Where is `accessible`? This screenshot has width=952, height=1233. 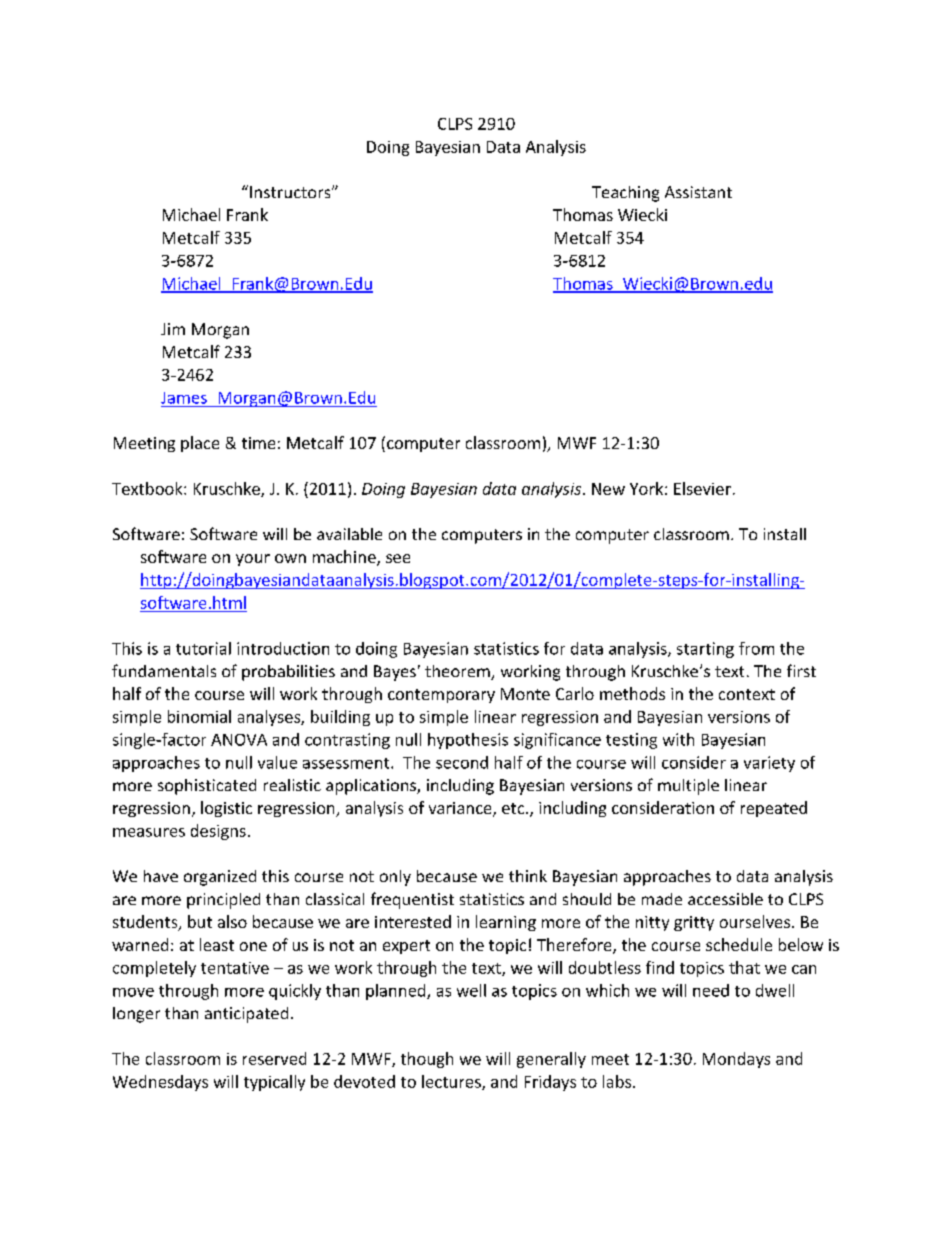
accessible is located at coordinates (725, 899).
